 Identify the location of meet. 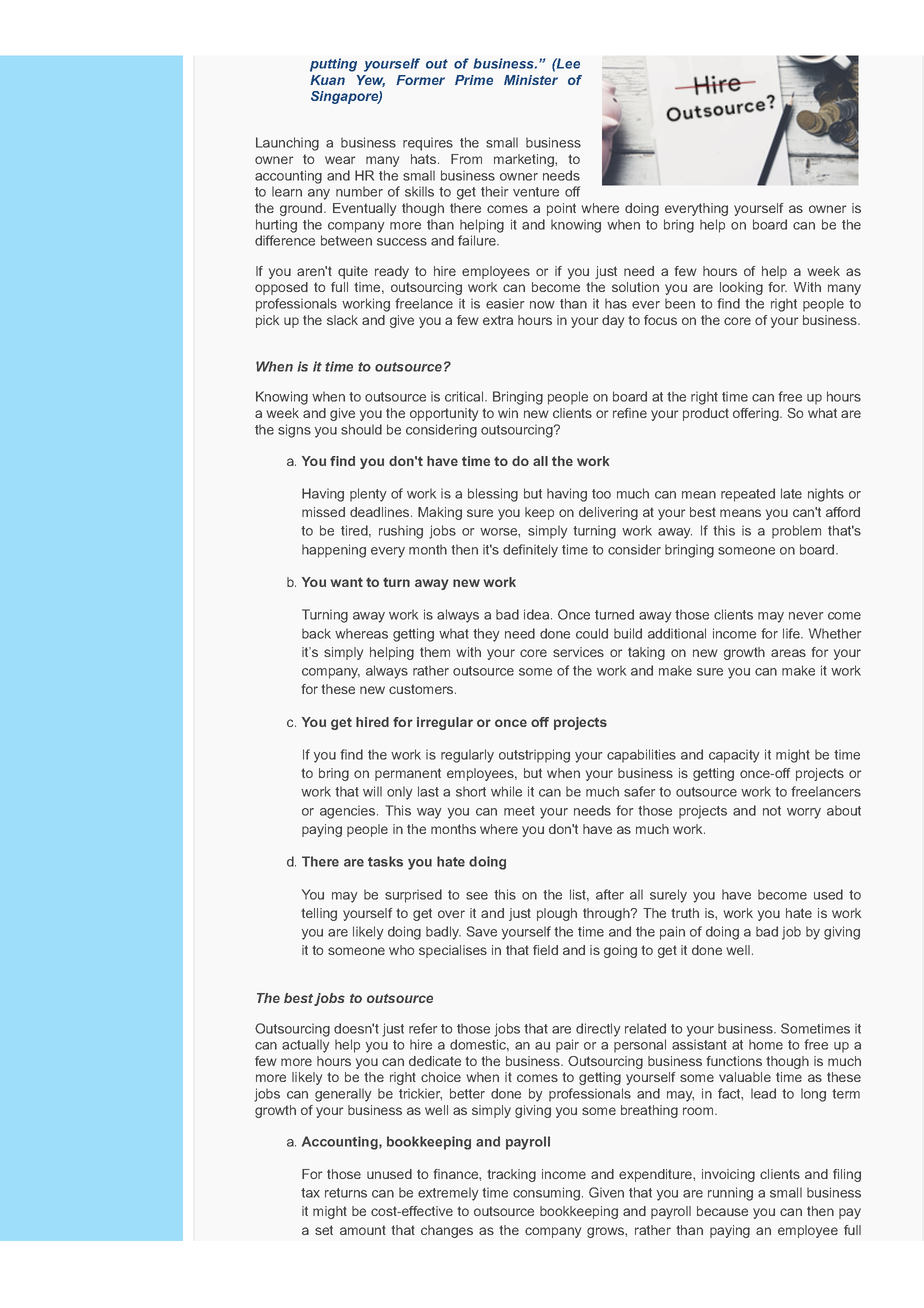
(519, 811).
